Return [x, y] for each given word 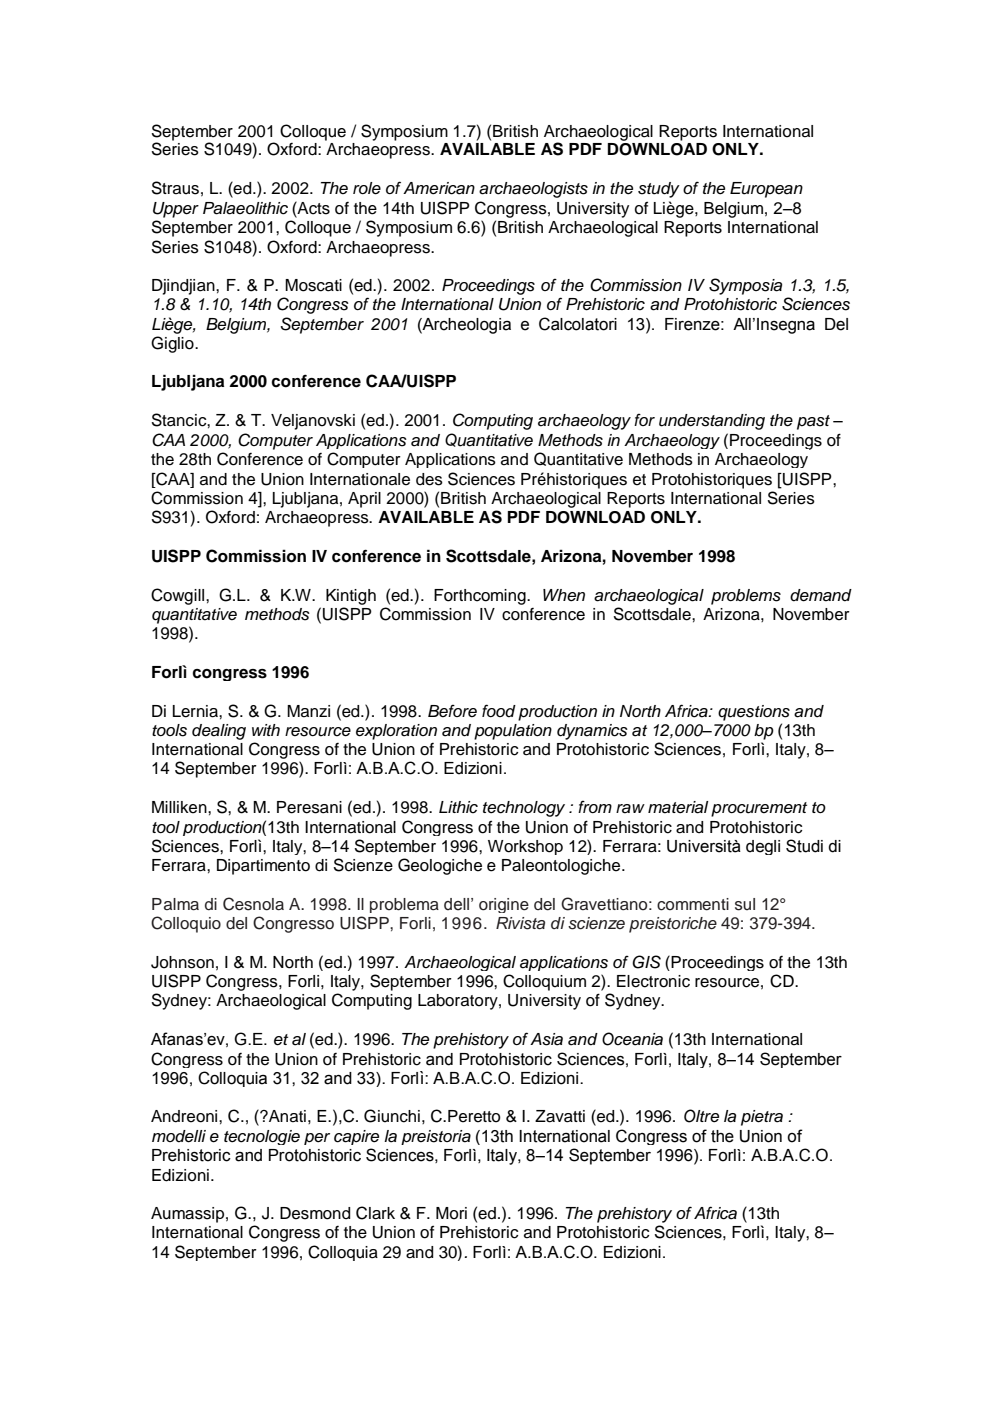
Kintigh [351, 597]
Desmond [315, 1213]
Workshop [525, 847]
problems [746, 597]
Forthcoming [481, 597]
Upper [176, 210]
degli [763, 847]
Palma [175, 904]
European [766, 190]
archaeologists [533, 190]
